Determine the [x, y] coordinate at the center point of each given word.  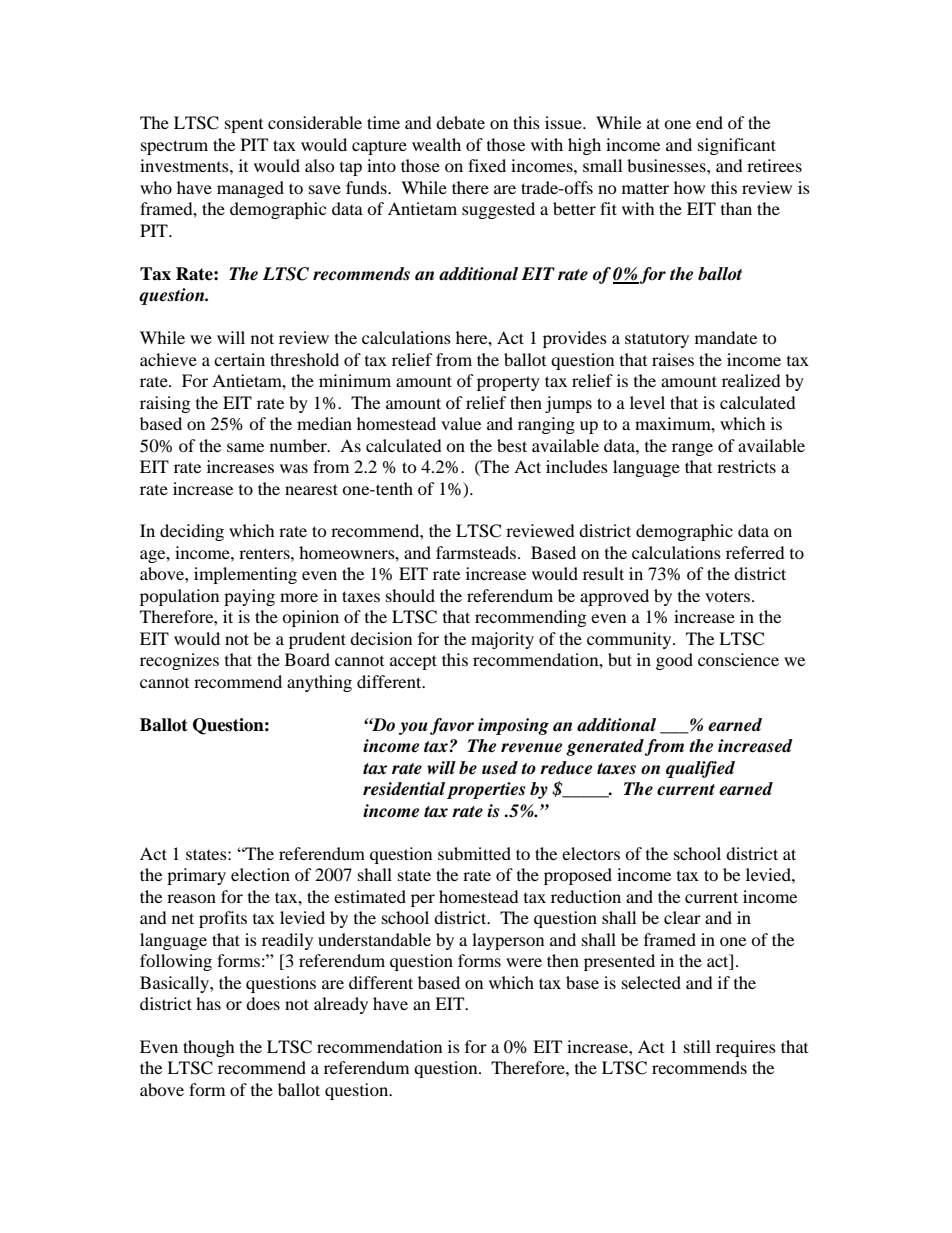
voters [729, 596]
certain [239, 359]
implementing [245, 575]
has [208, 1003]
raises [673, 359]
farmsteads [477, 552]
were [524, 962]
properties [486, 790]
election [260, 874]
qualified [700, 769]
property [508, 383]
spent [244, 126]
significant [737, 146]
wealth [436, 144]
